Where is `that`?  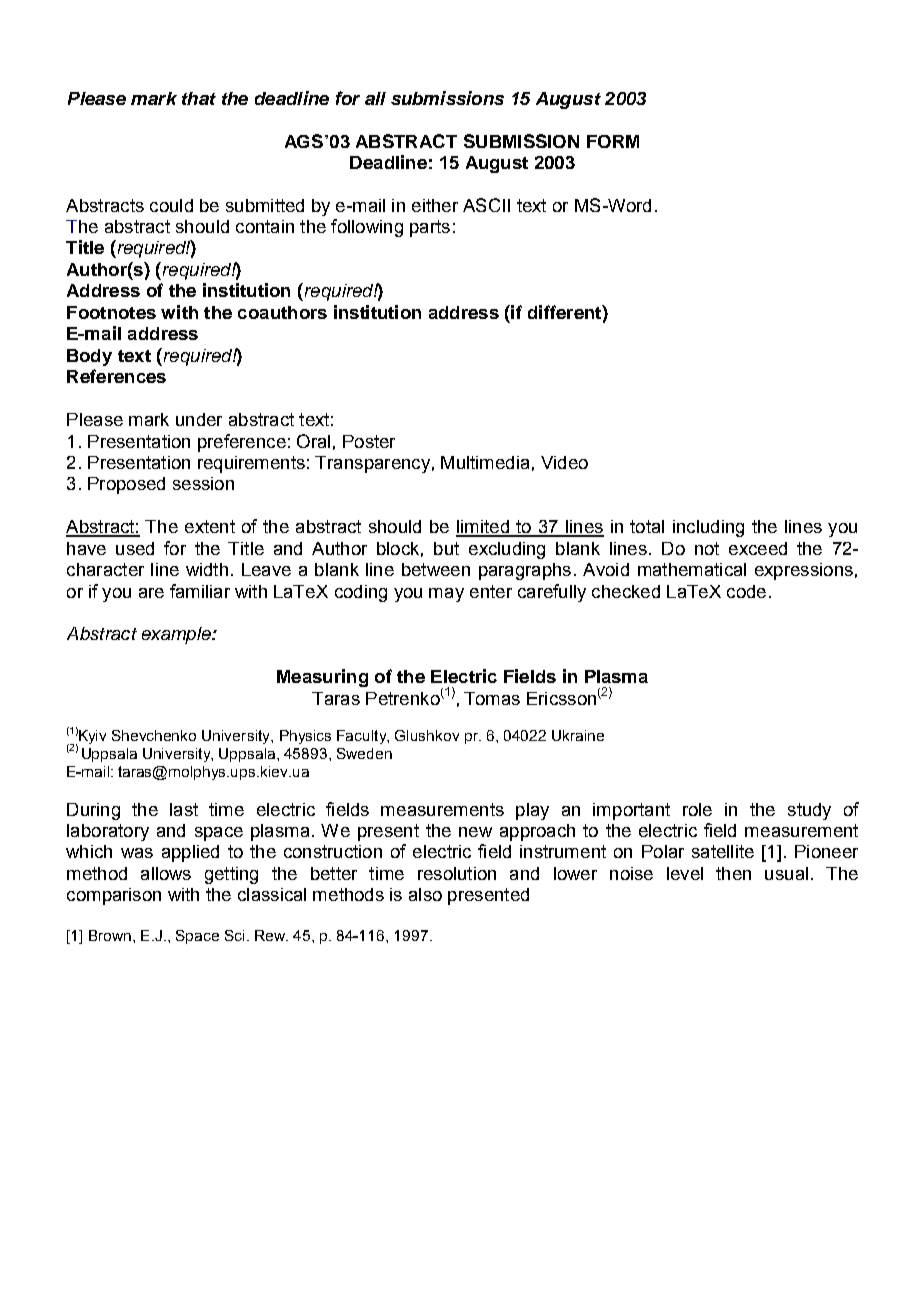
that is located at coordinates (199, 98).
